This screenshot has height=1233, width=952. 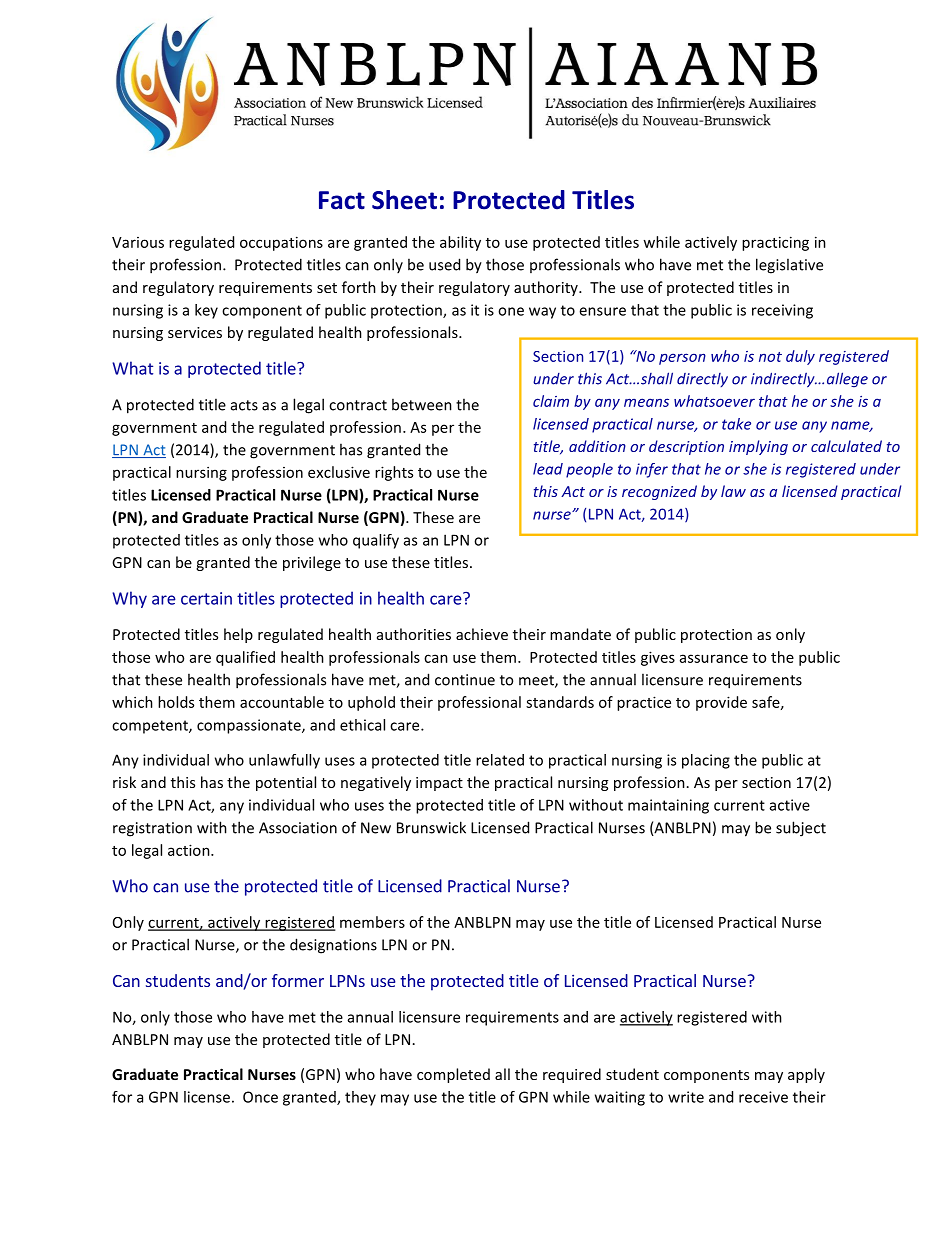 What do you see at coordinates (206, 598) in the screenshot?
I see `certain` at bounding box center [206, 598].
